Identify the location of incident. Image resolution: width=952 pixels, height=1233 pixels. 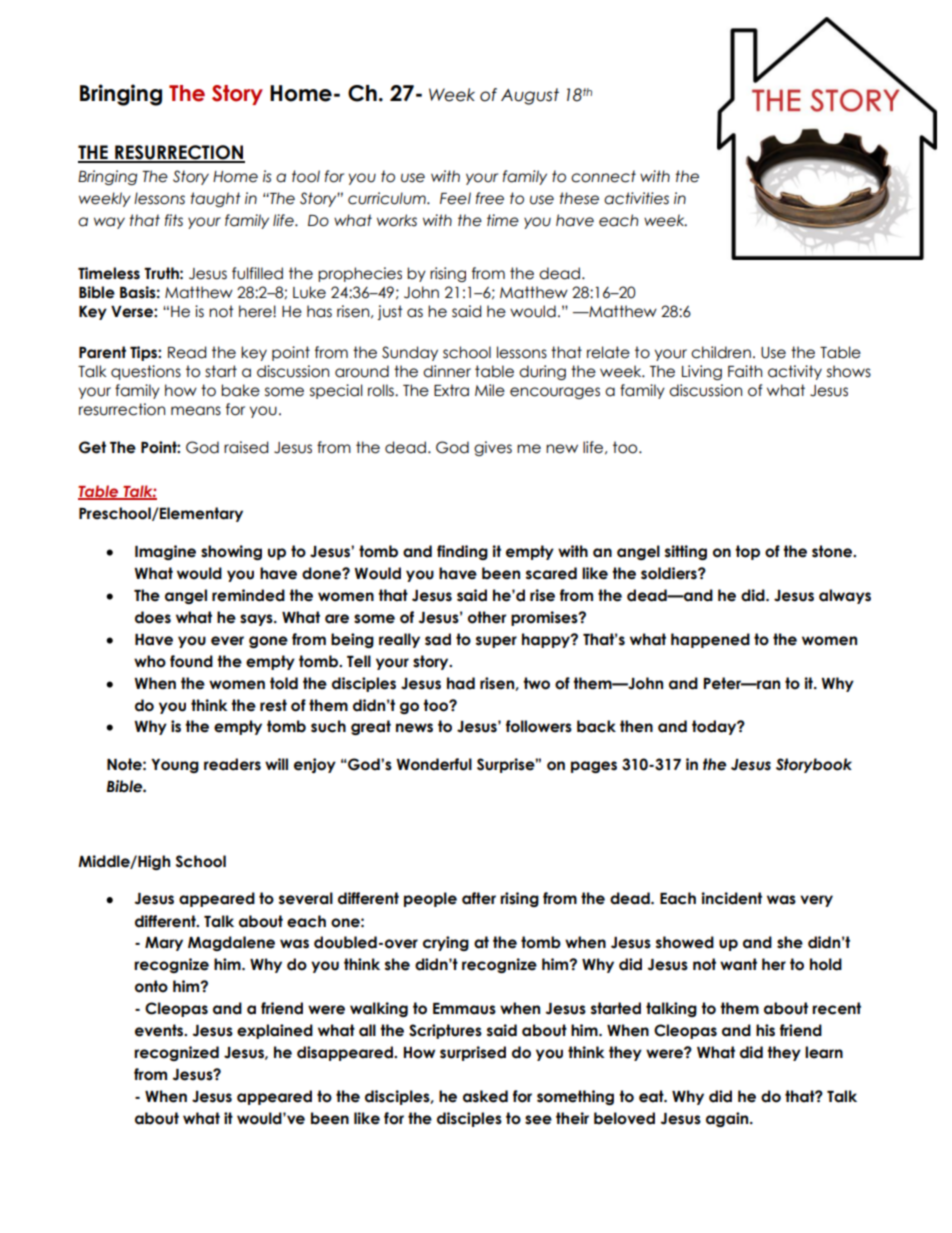
(731, 898).
